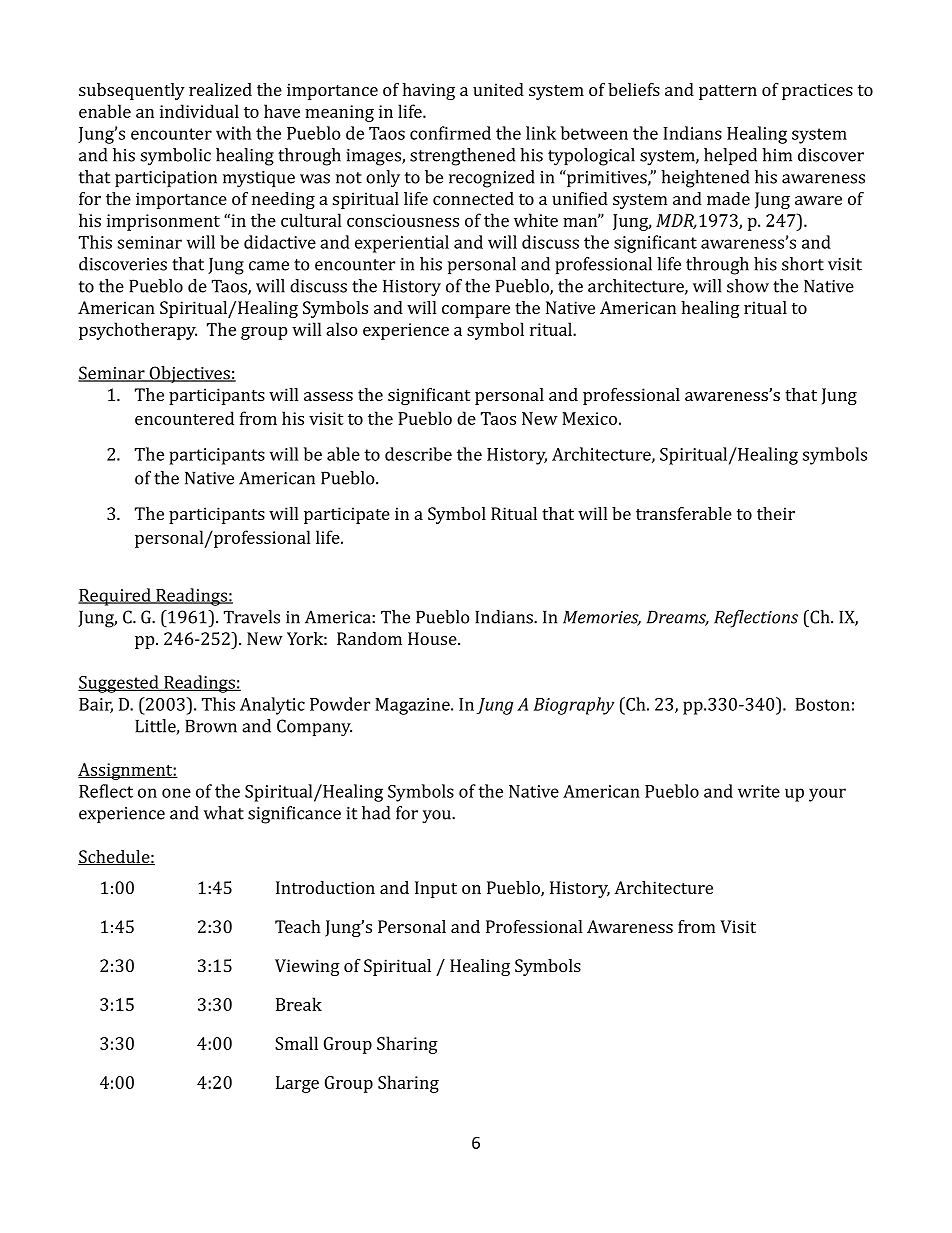 This screenshot has height=1233, width=952. Describe the element at coordinates (211, 726) in the screenshot. I see `Brown` at that location.
